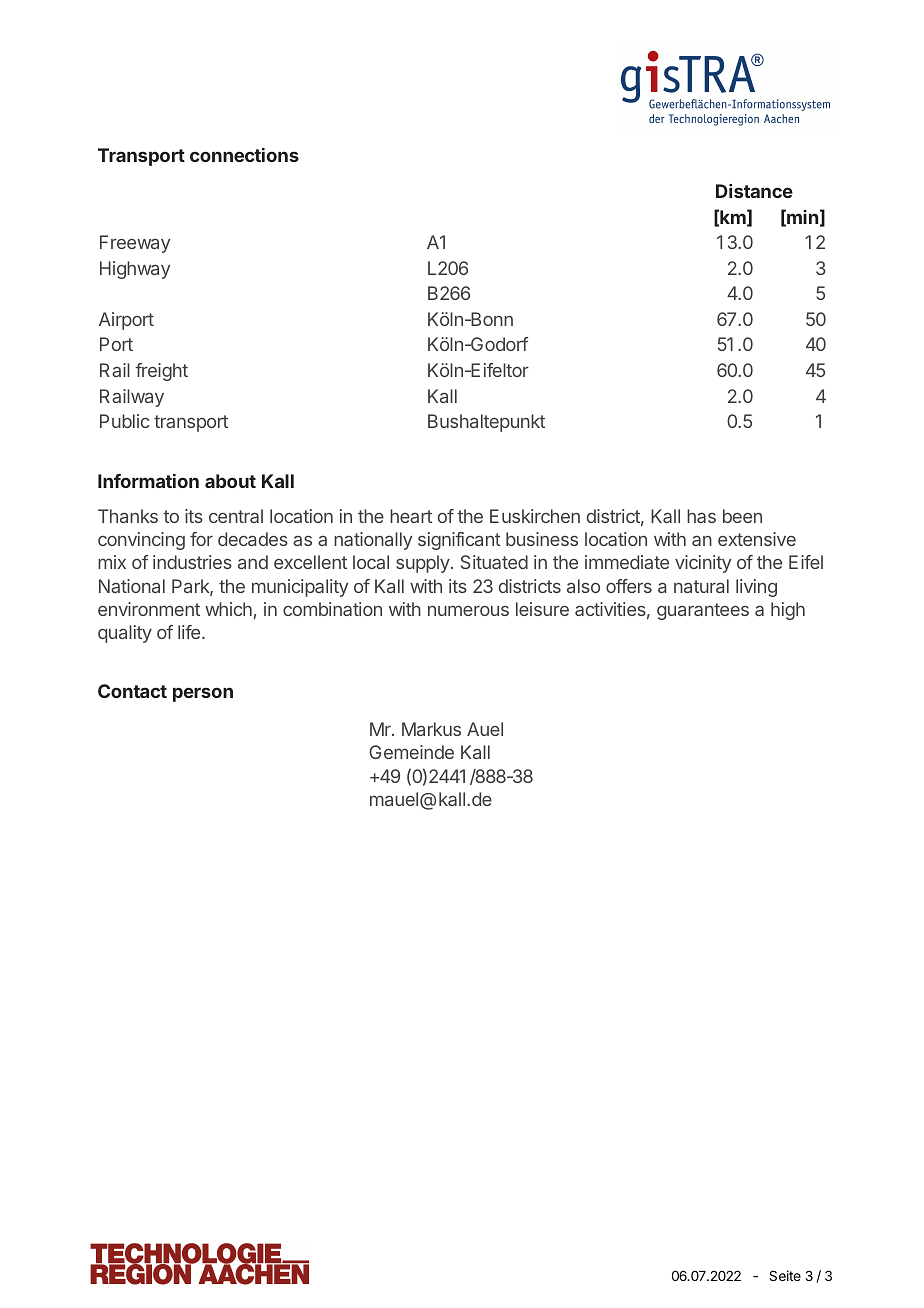  What do you see at coordinates (754, 191) in the document?
I see `Distance` at bounding box center [754, 191].
